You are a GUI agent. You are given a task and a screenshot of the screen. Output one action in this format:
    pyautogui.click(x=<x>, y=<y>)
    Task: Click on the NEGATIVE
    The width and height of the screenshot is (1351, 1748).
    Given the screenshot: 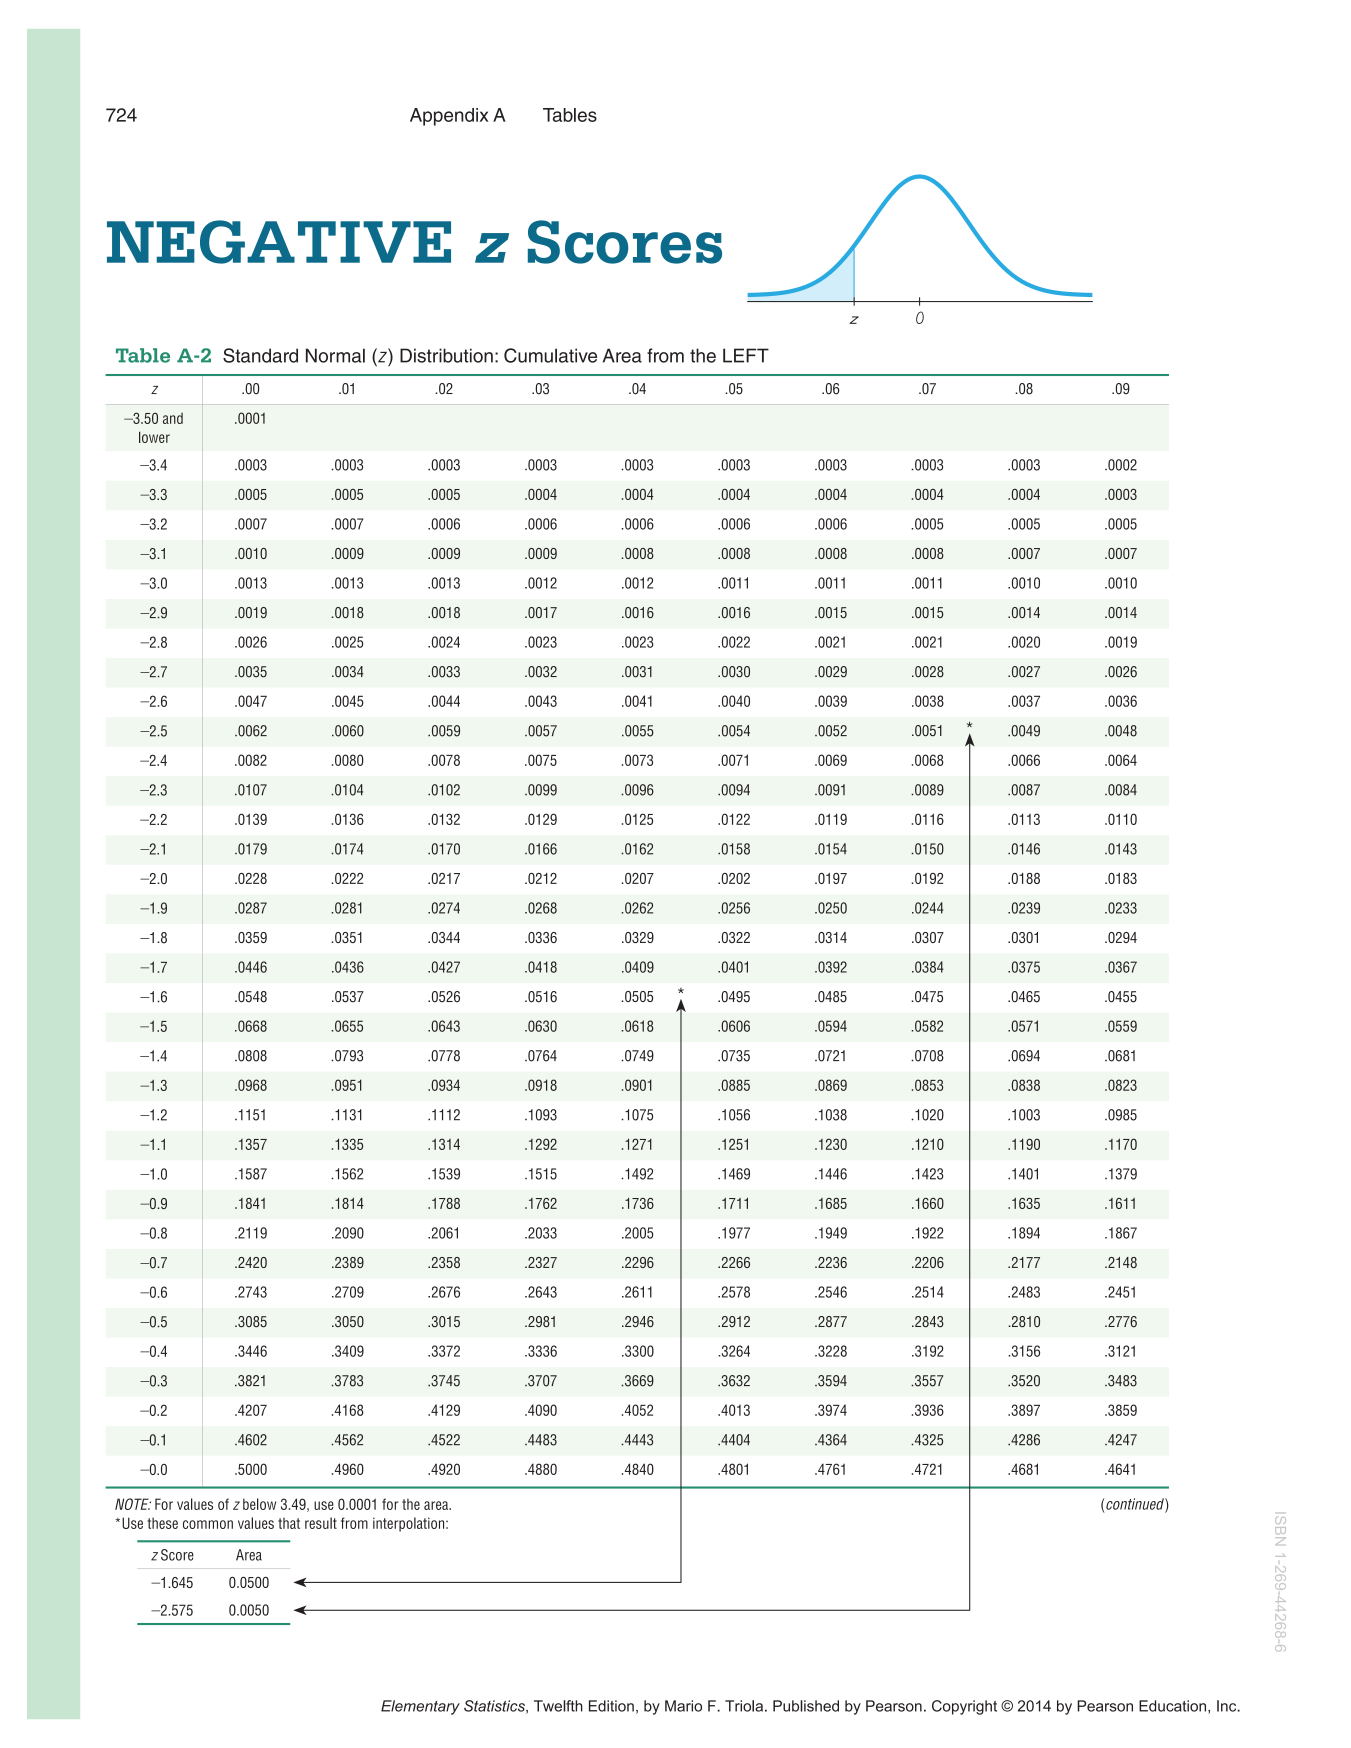 What is the action you would take?
    pyautogui.click(x=279, y=242)
